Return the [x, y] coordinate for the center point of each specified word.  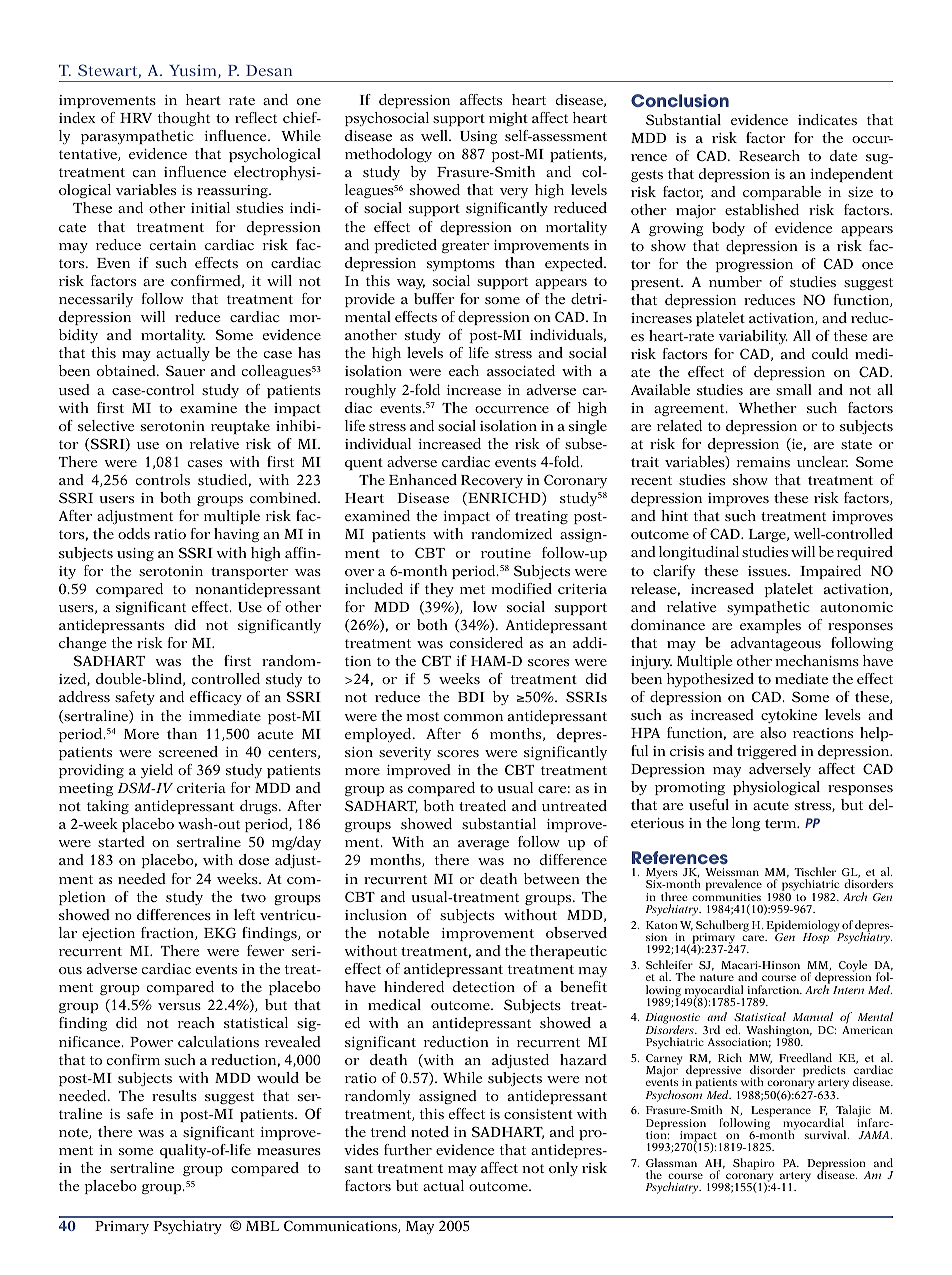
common [473, 717]
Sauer [185, 370]
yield [157, 771]
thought [183, 119]
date [844, 155]
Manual [813, 1016]
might [508, 119]
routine [506, 553]
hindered [414, 986]
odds [134, 533]
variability [753, 337]
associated [521, 370]
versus [179, 1006]
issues [768, 571]
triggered [767, 752]
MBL [262, 1226]
